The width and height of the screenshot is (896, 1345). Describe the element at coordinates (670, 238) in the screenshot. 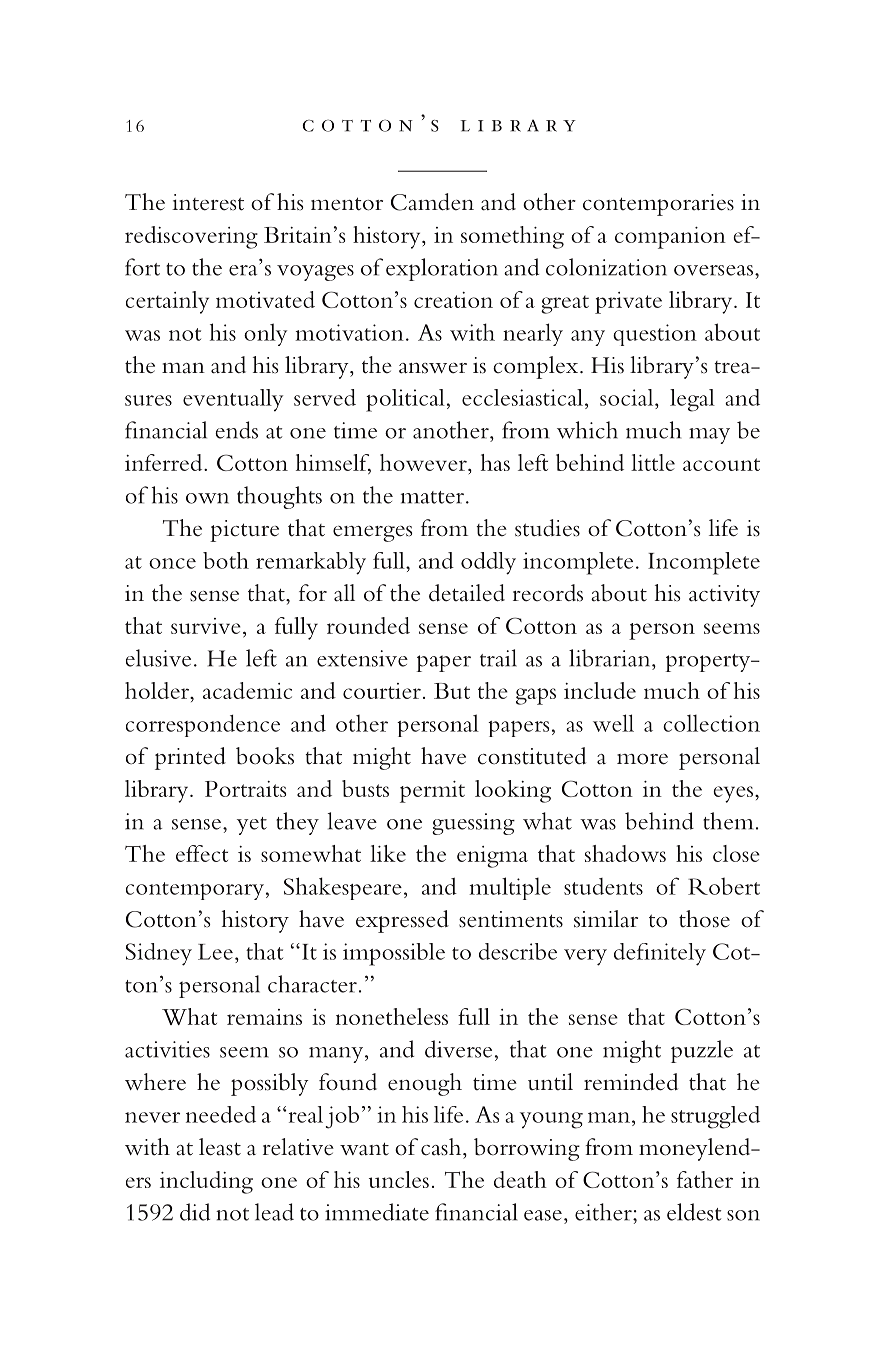

I see `companion` at that location.
